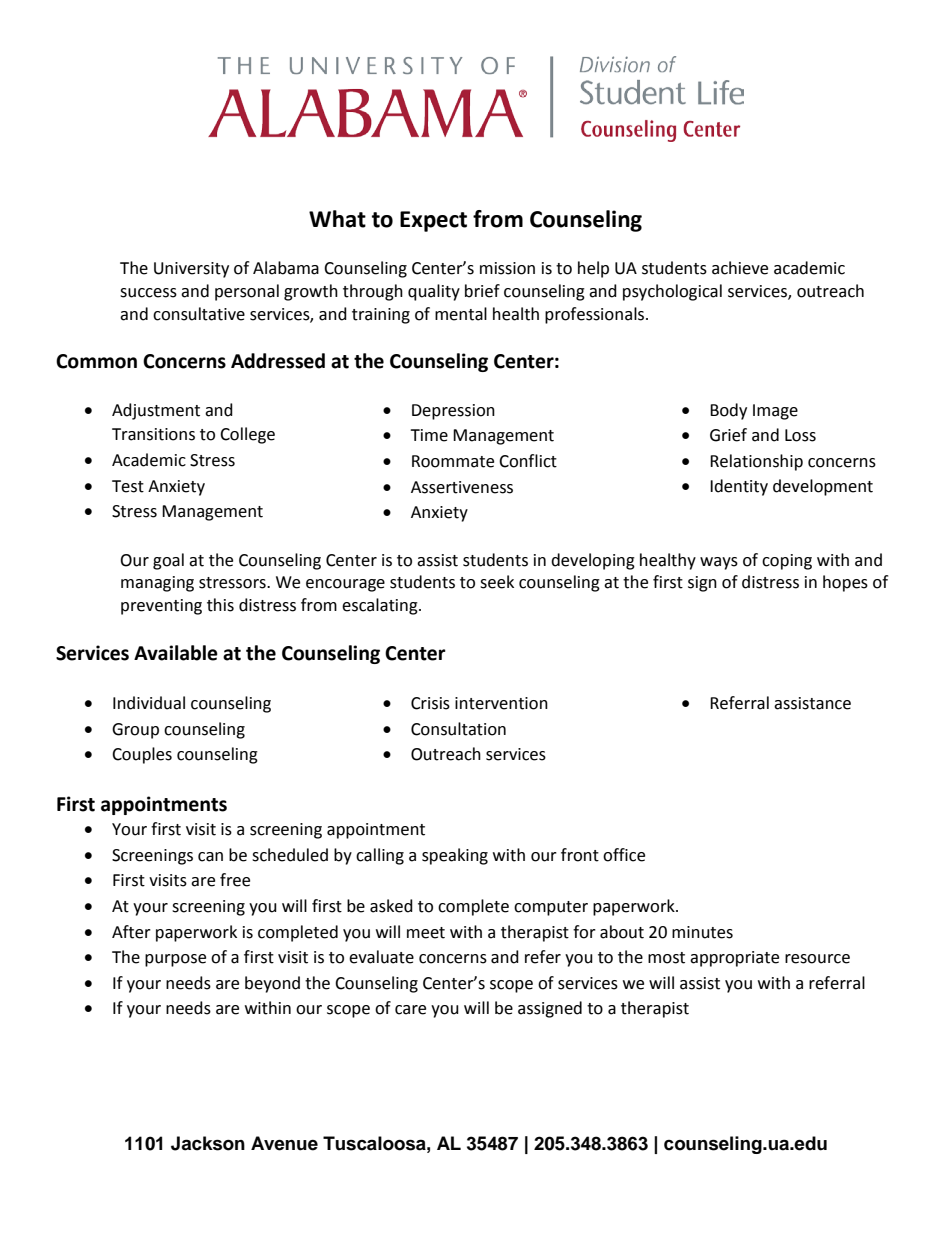 This screenshot has width=952, height=1233. I want to click on Jackson, so click(208, 1143).
